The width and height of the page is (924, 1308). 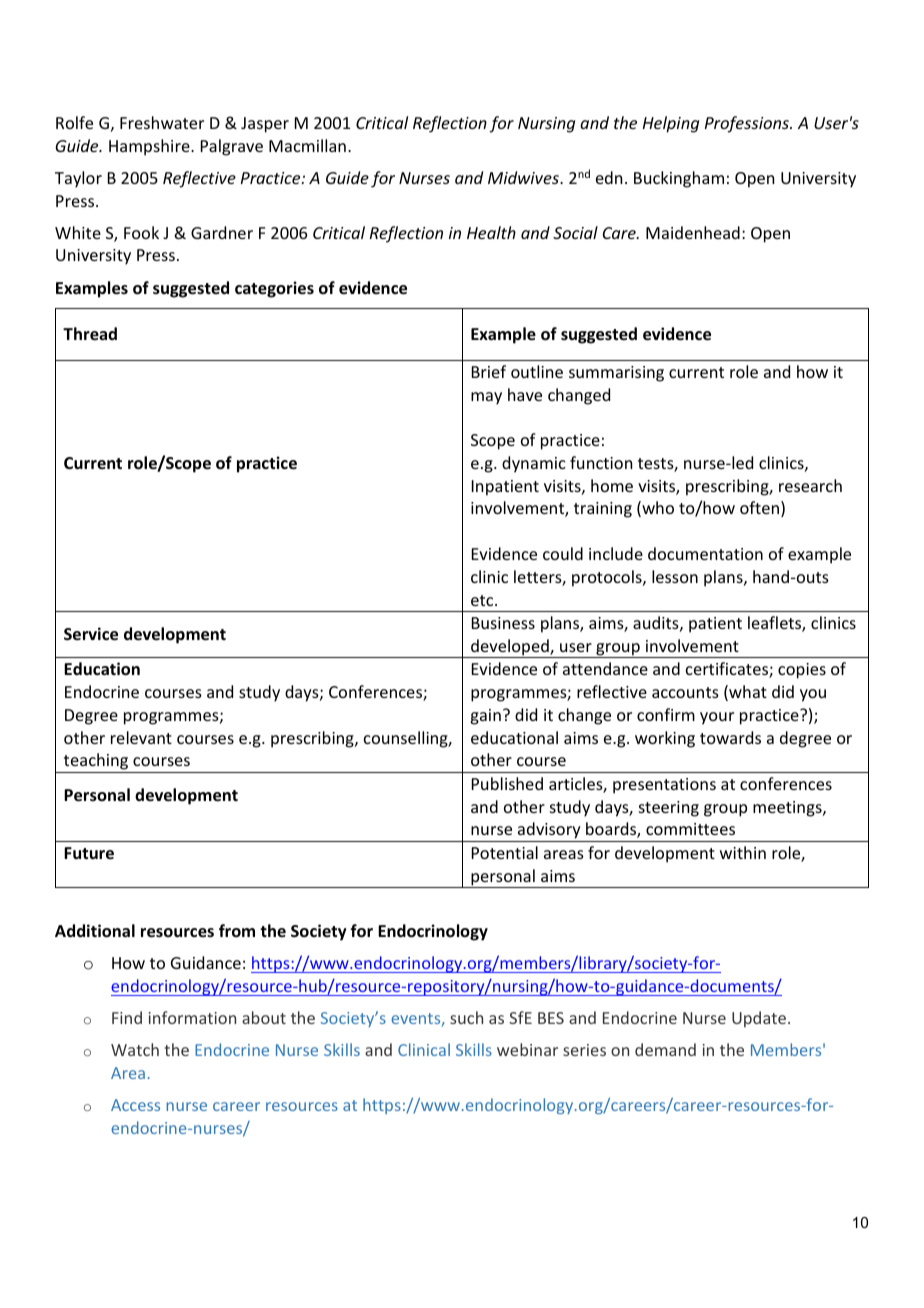 What do you see at coordinates (150, 147) in the page?
I see `Hampshire` at bounding box center [150, 147].
